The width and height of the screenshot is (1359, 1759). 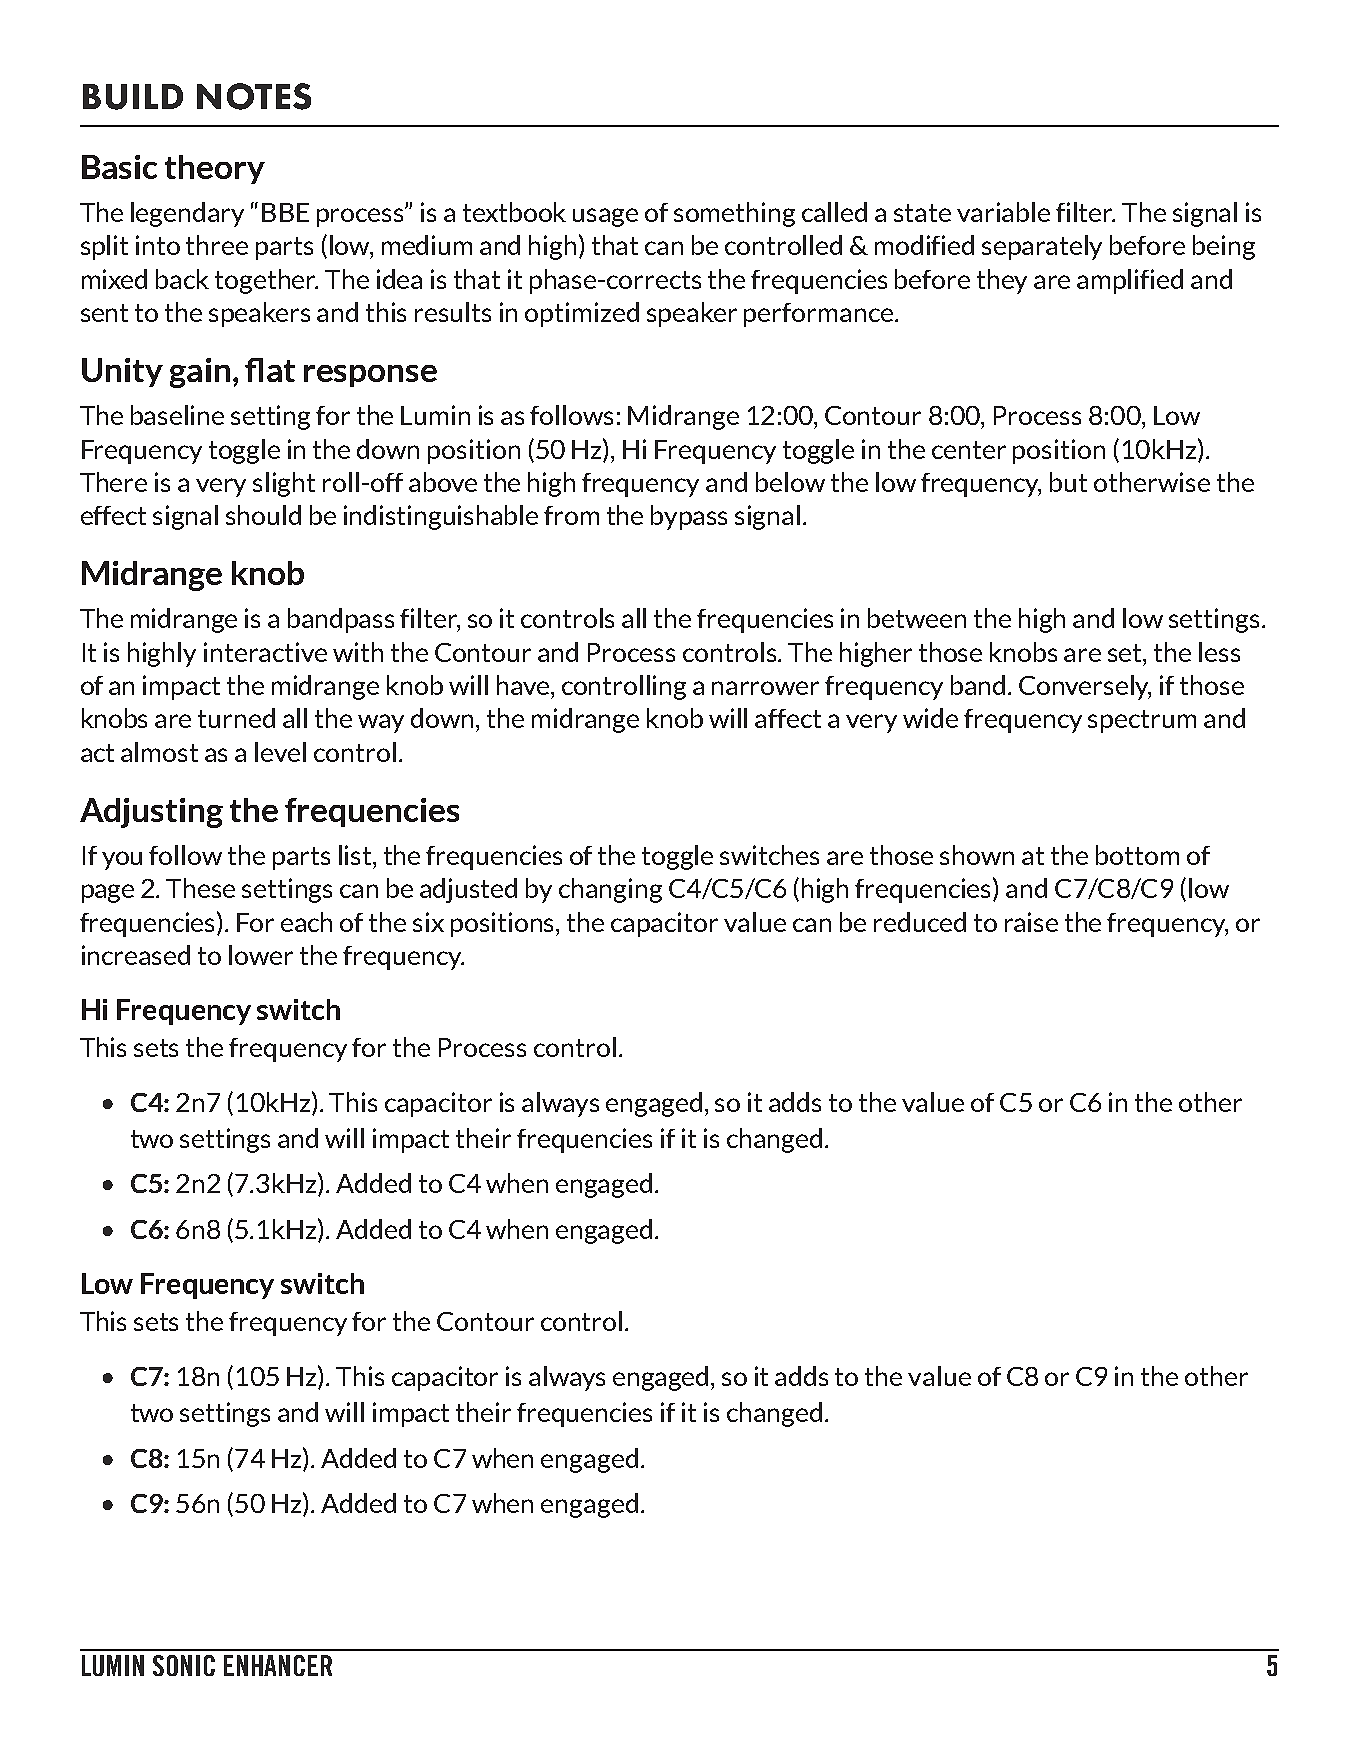 What do you see at coordinates (1031, 922) in the screenshot?
I see `raise` at bounding box center [1031, 922].
